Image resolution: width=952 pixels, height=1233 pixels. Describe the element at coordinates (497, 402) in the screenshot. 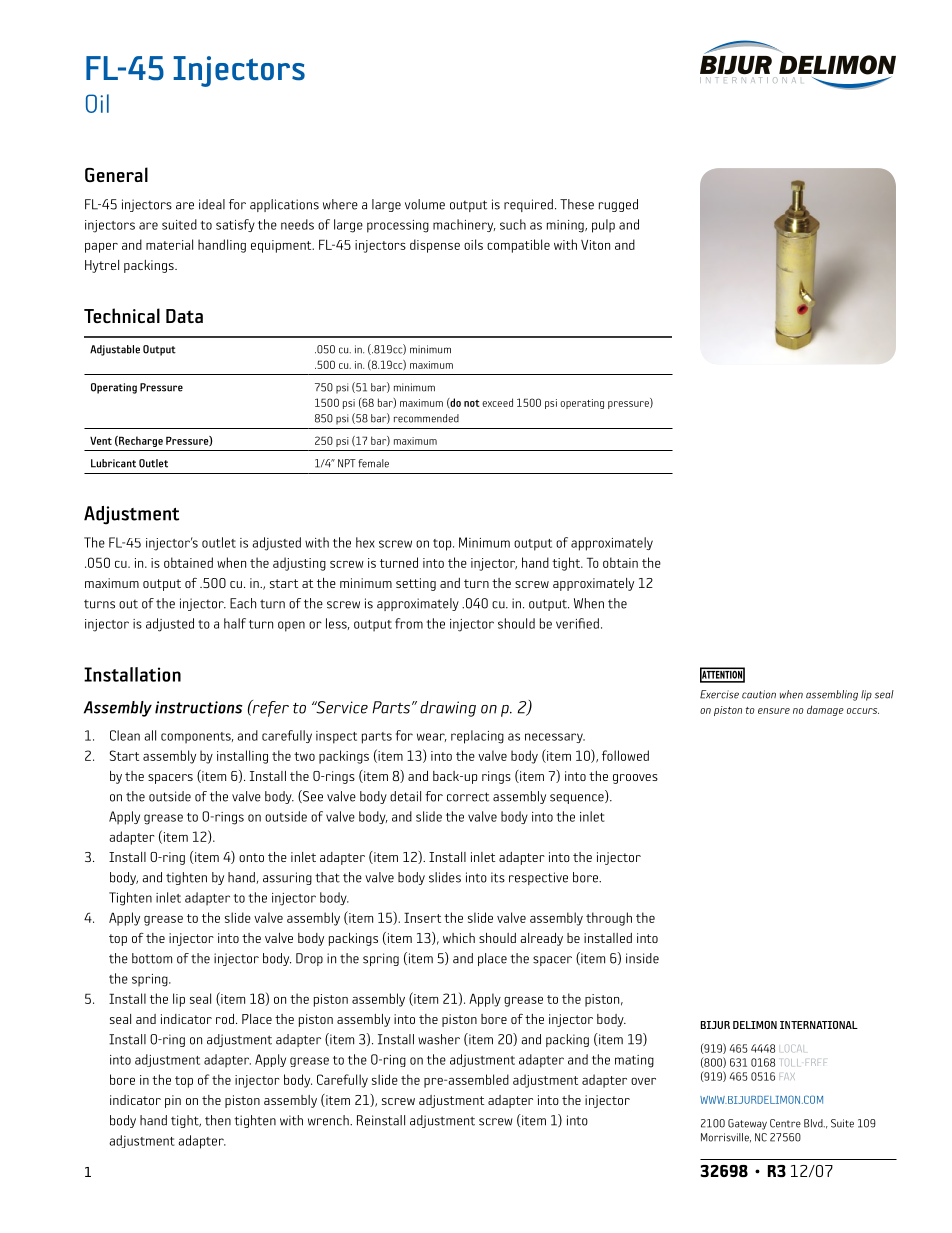

I see `exceed` at that location.
